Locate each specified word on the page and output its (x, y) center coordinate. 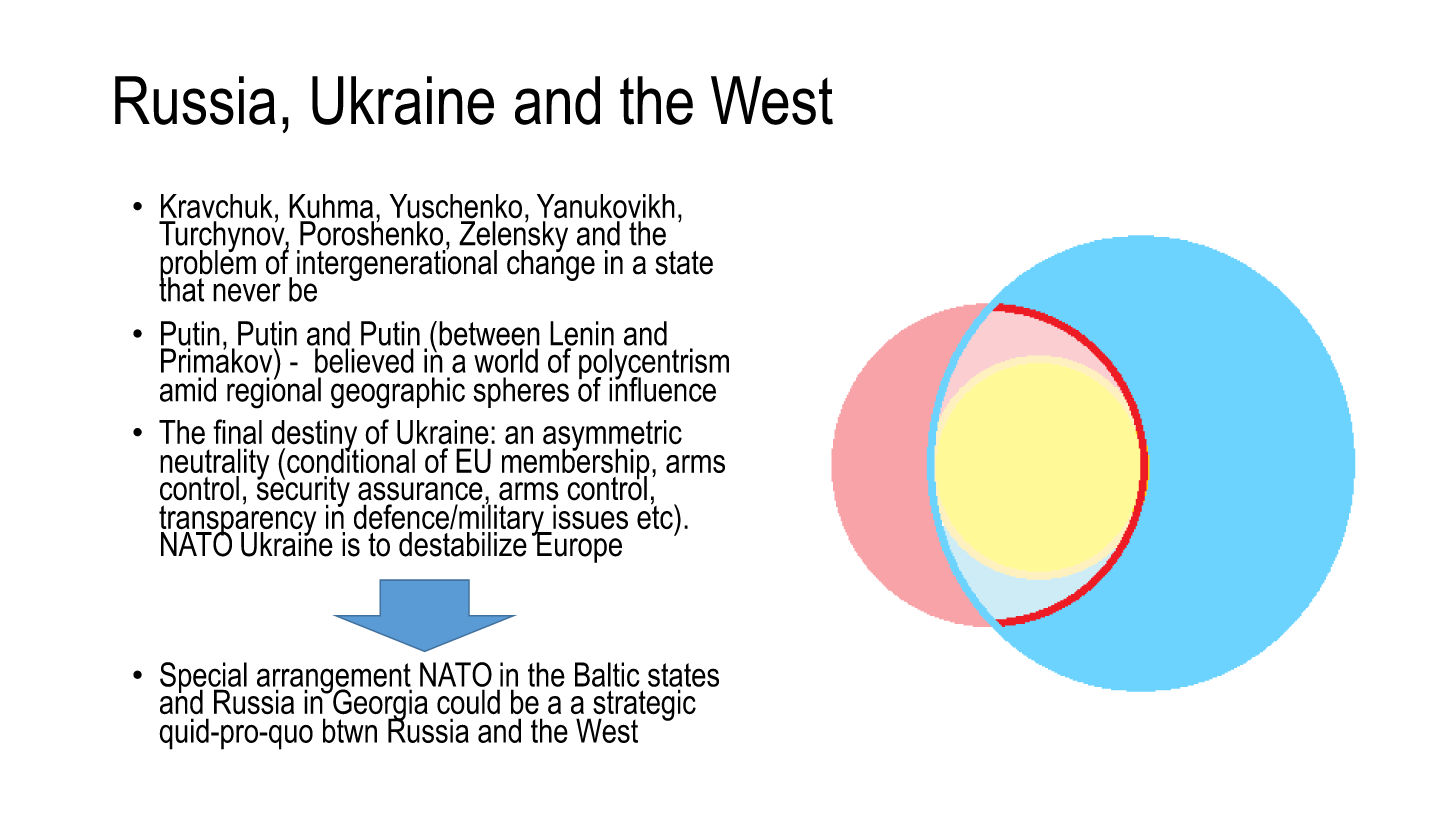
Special (203, 679)
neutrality (214, 465)
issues (590, 517)
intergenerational (397, 264)
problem (208, 265)
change (551, 264)
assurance (420, 491)
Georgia (379, 705)
